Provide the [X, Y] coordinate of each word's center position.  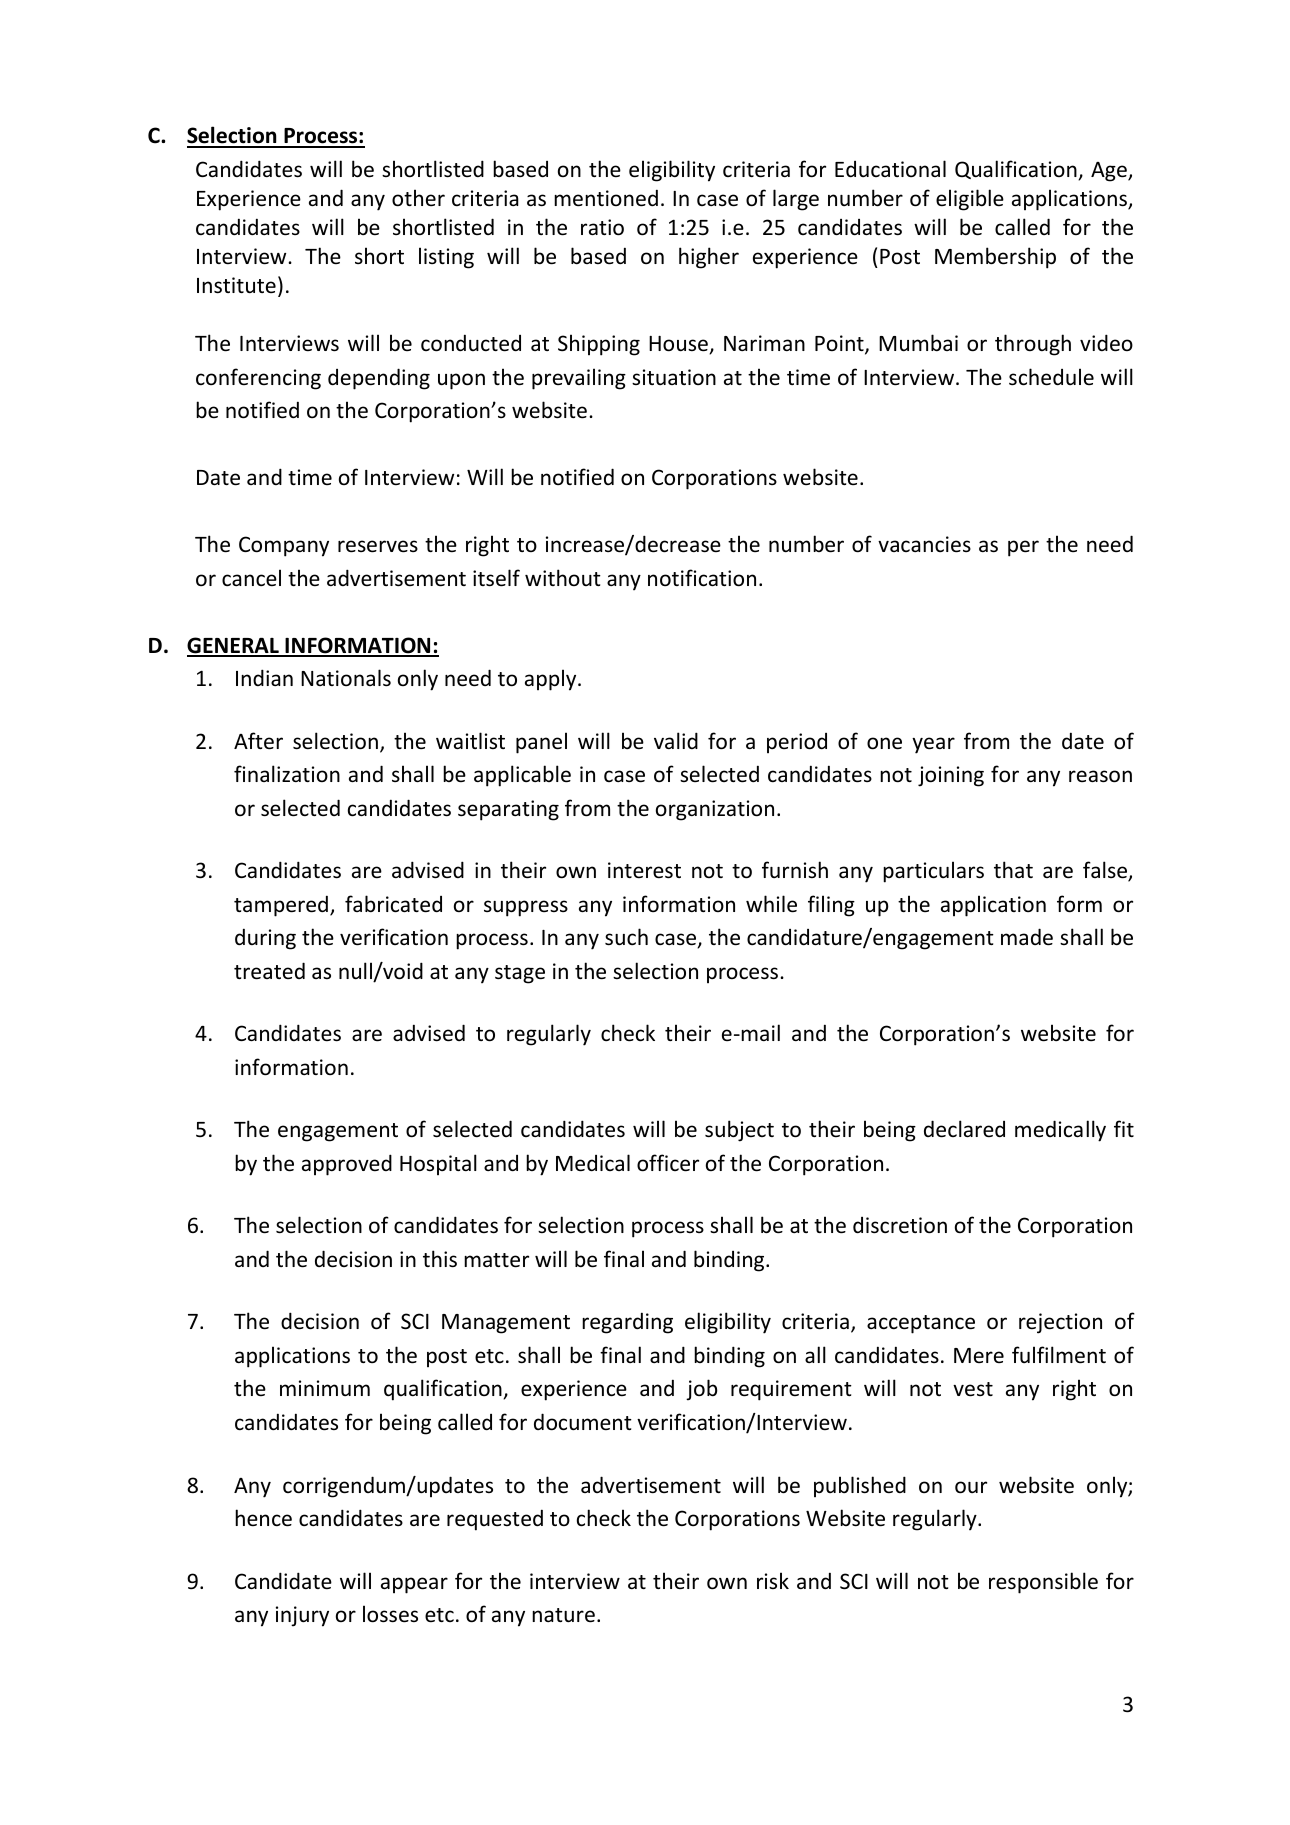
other [418, 198]
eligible [970, 200]
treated [269, 971]
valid [676, 740]
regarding [627, 1323]
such [626, 937]
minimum [325, 1388]
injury [302, 1616]
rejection [1060, 1323]
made [1027, 937]
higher [709, 258]
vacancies [924, 544]
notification [702, 578]
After [258, 741]
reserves [378, 546]
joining [951, 776]
